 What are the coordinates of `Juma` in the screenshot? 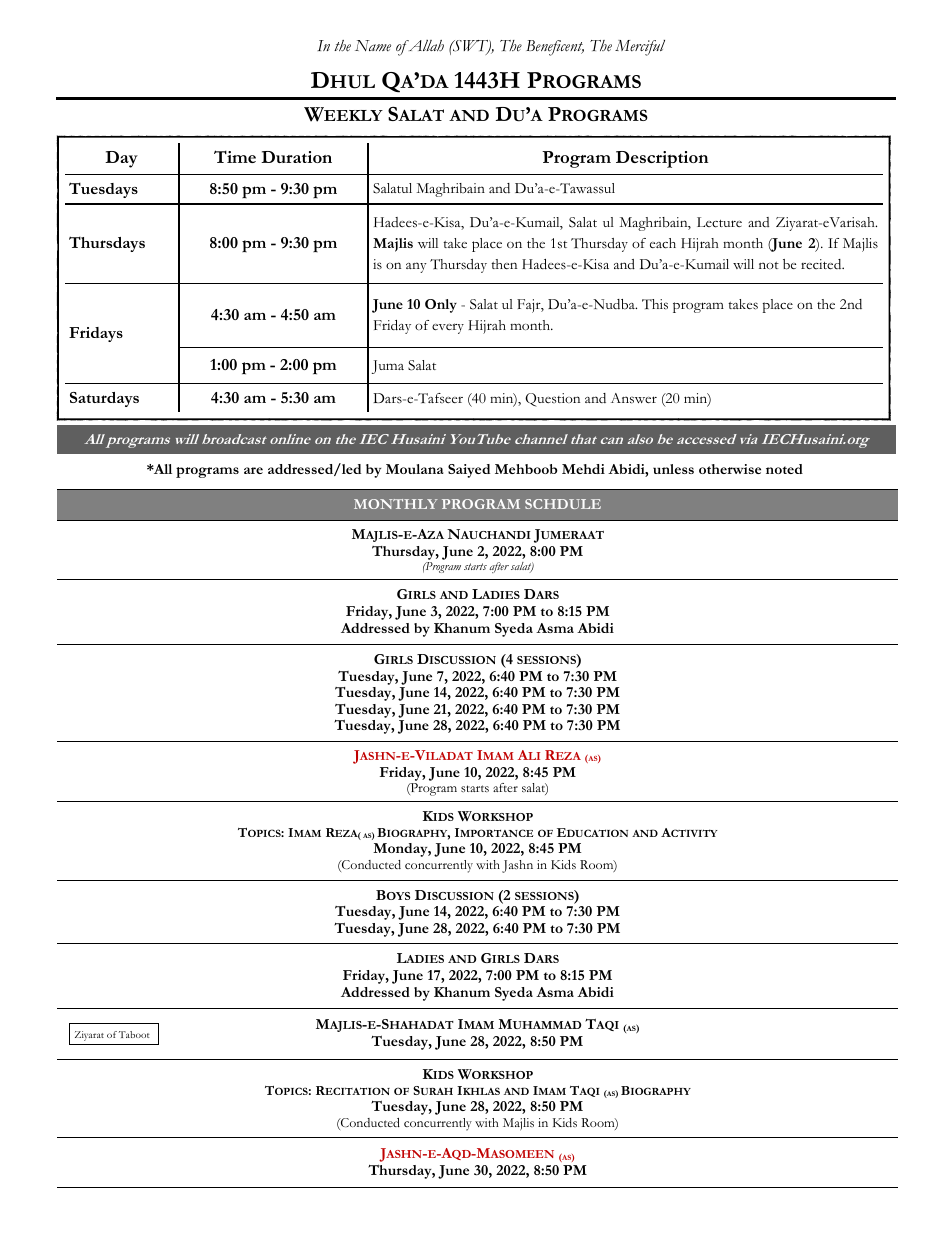 It's located at (388, 367).
